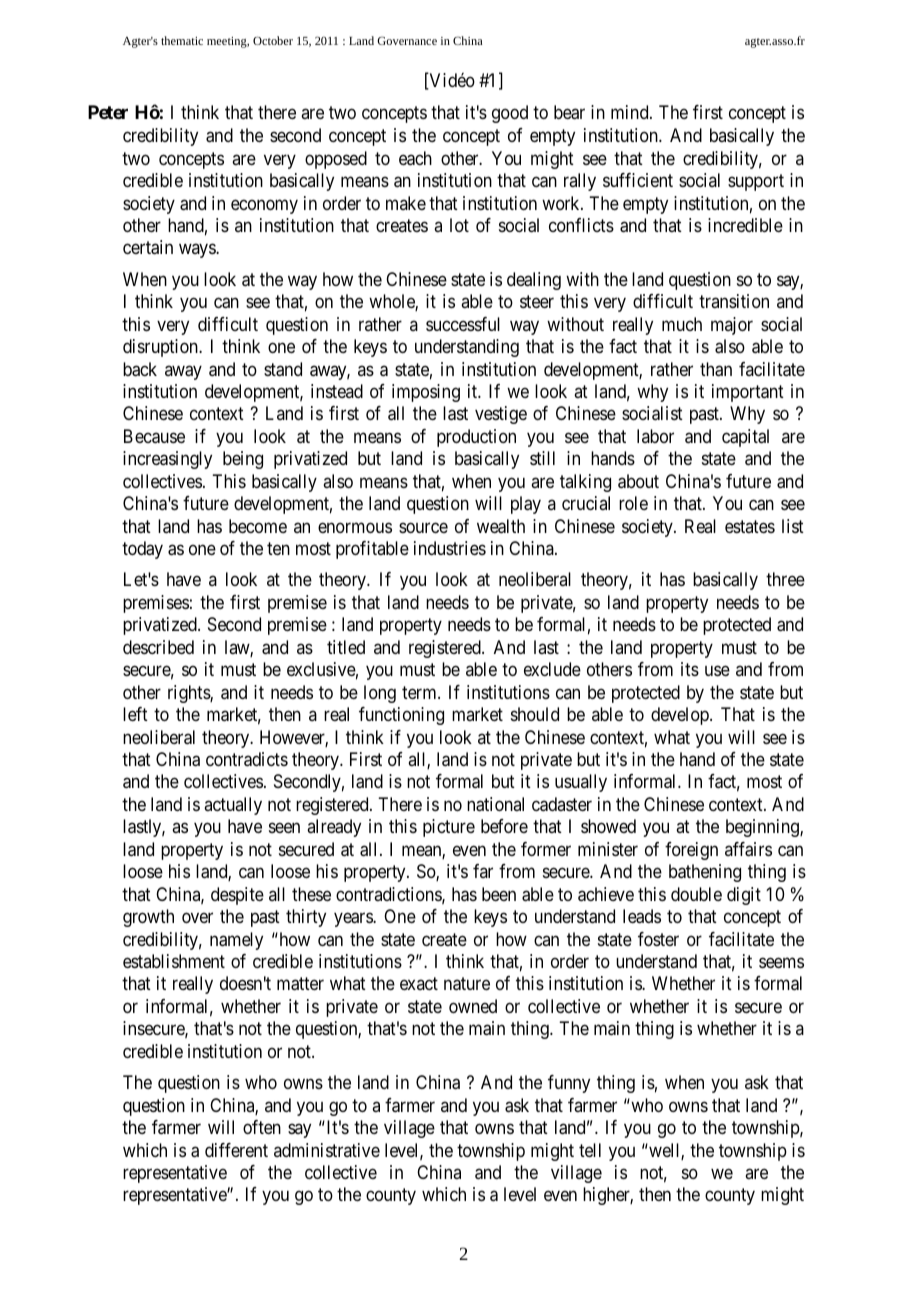 Image resolution: width=924 pixels, height=1308 pixels. What do you see at coordinates (450, 548) in the image?
I see `industries` at bounding box center [450, 548].
